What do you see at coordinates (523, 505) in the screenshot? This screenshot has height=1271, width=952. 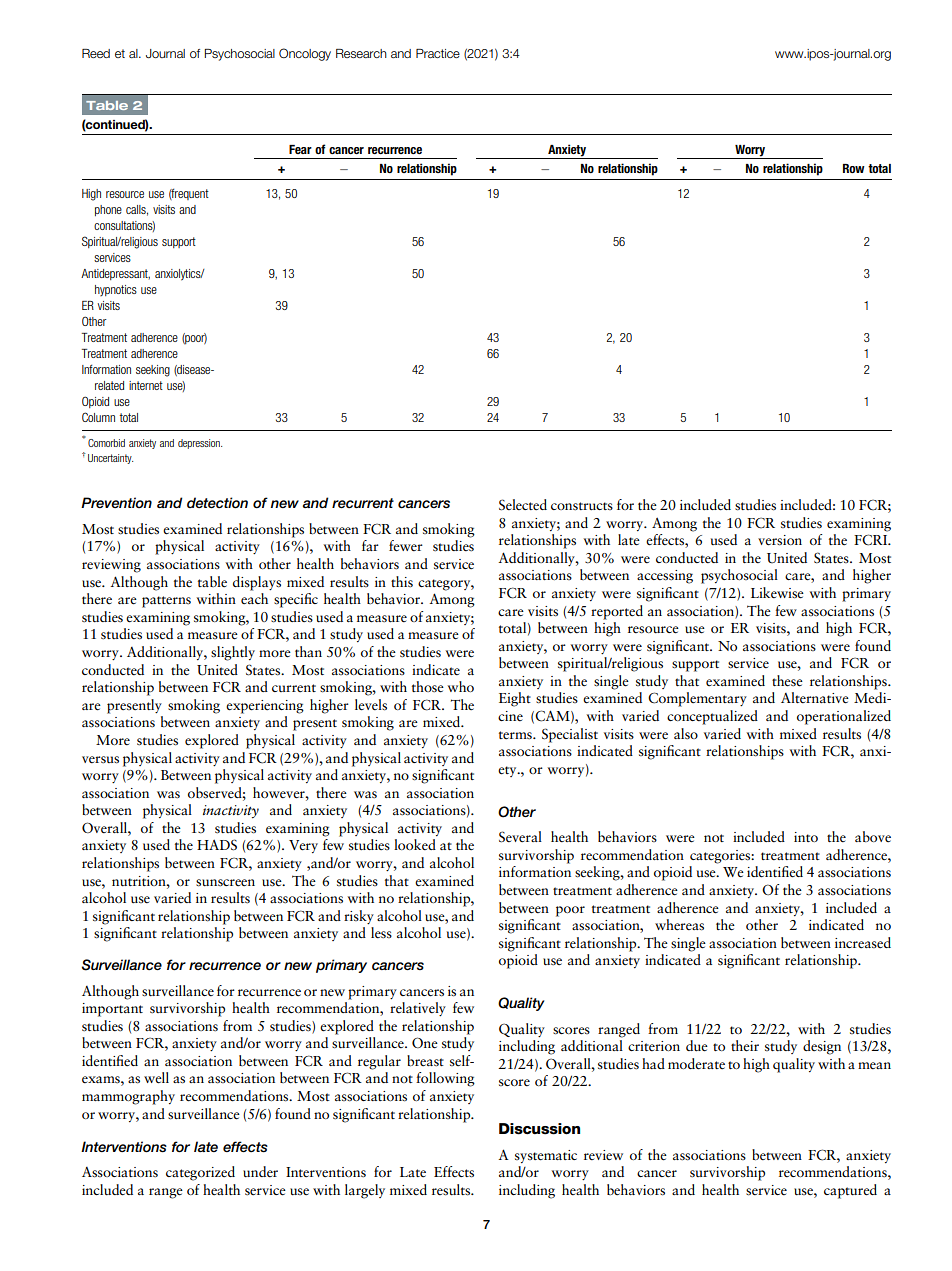 I see `Selected` at bounding box center [523, 505].
